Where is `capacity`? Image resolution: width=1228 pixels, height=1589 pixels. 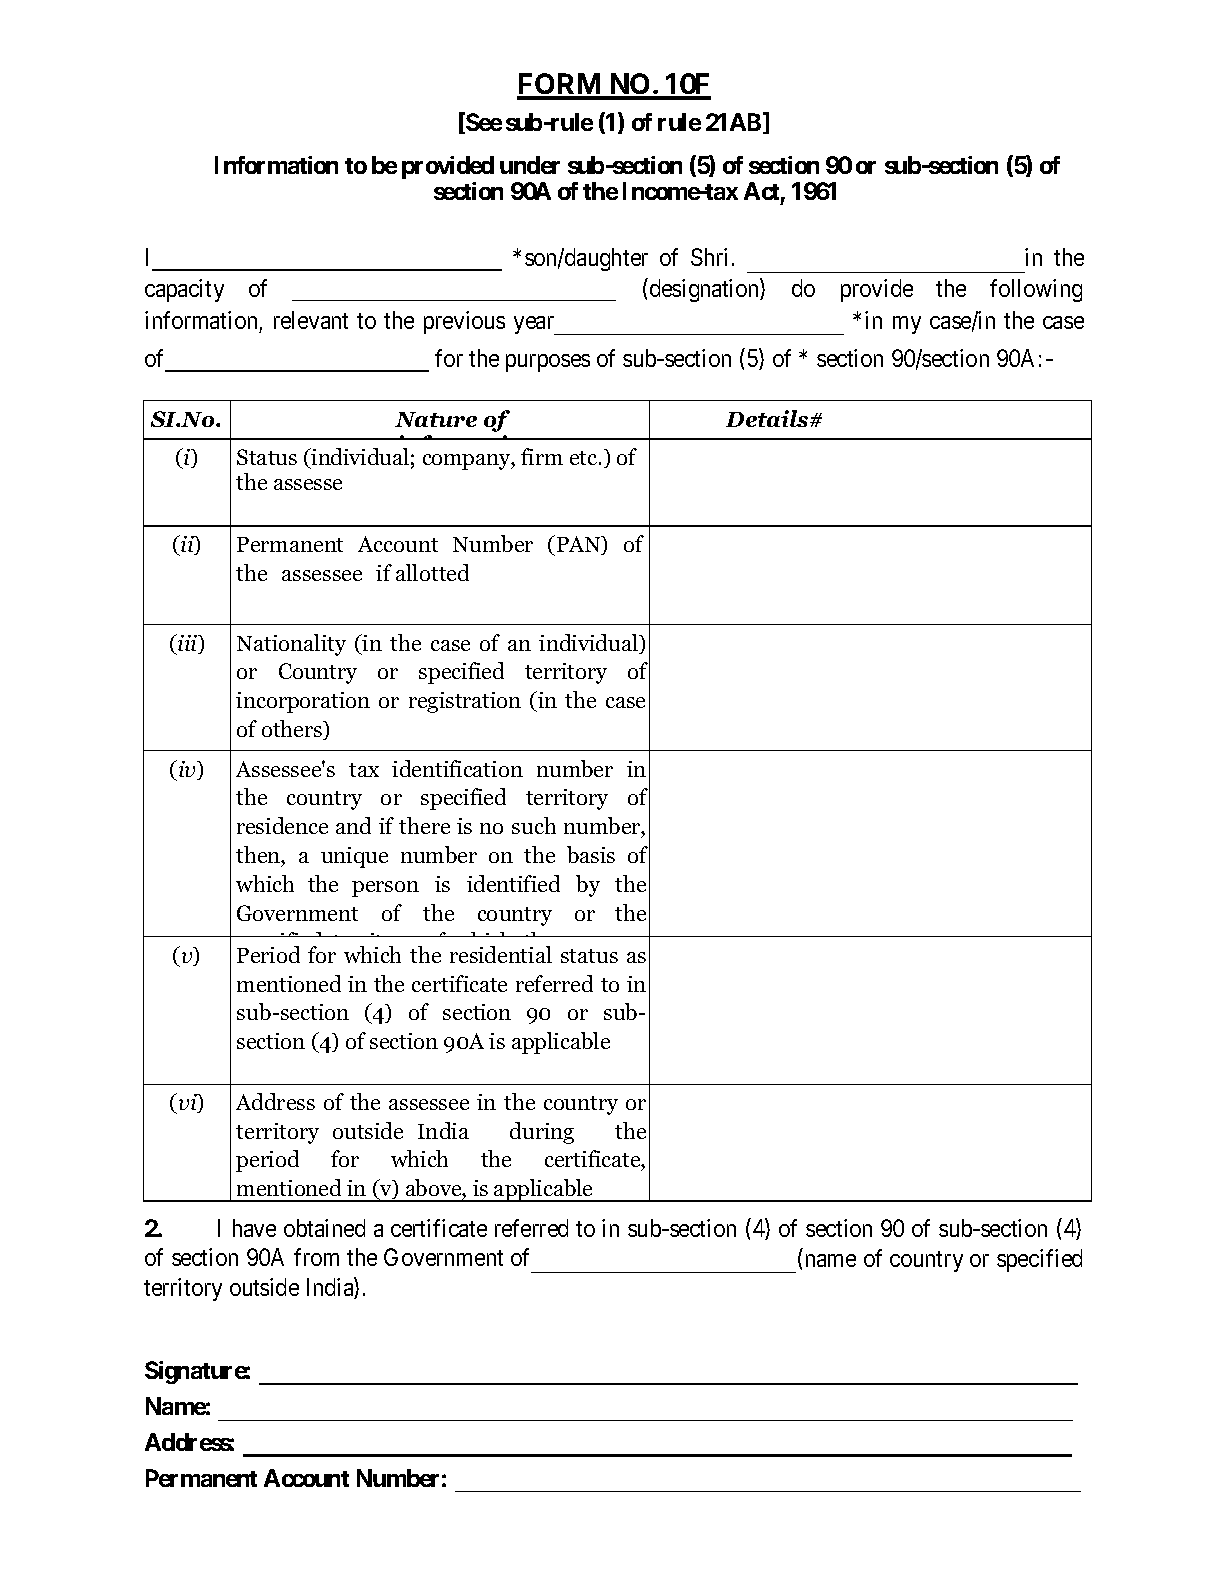 capacity is located at coordinates (184, 290).
